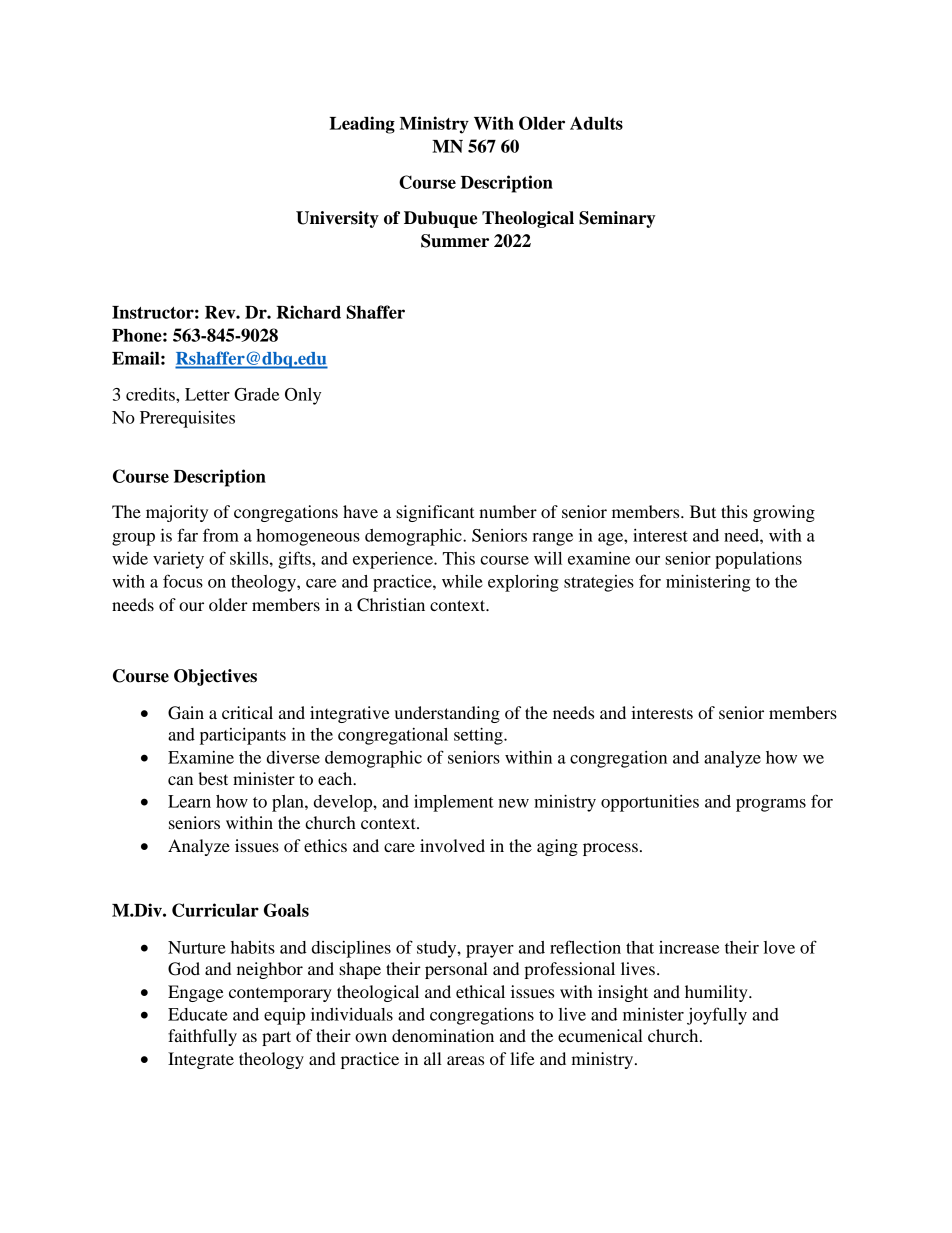 The width and height of the document is (952, 1233). What do you see at coordinates (462, 581) in the document?
I see `while` at bounding box center [462, 581].
